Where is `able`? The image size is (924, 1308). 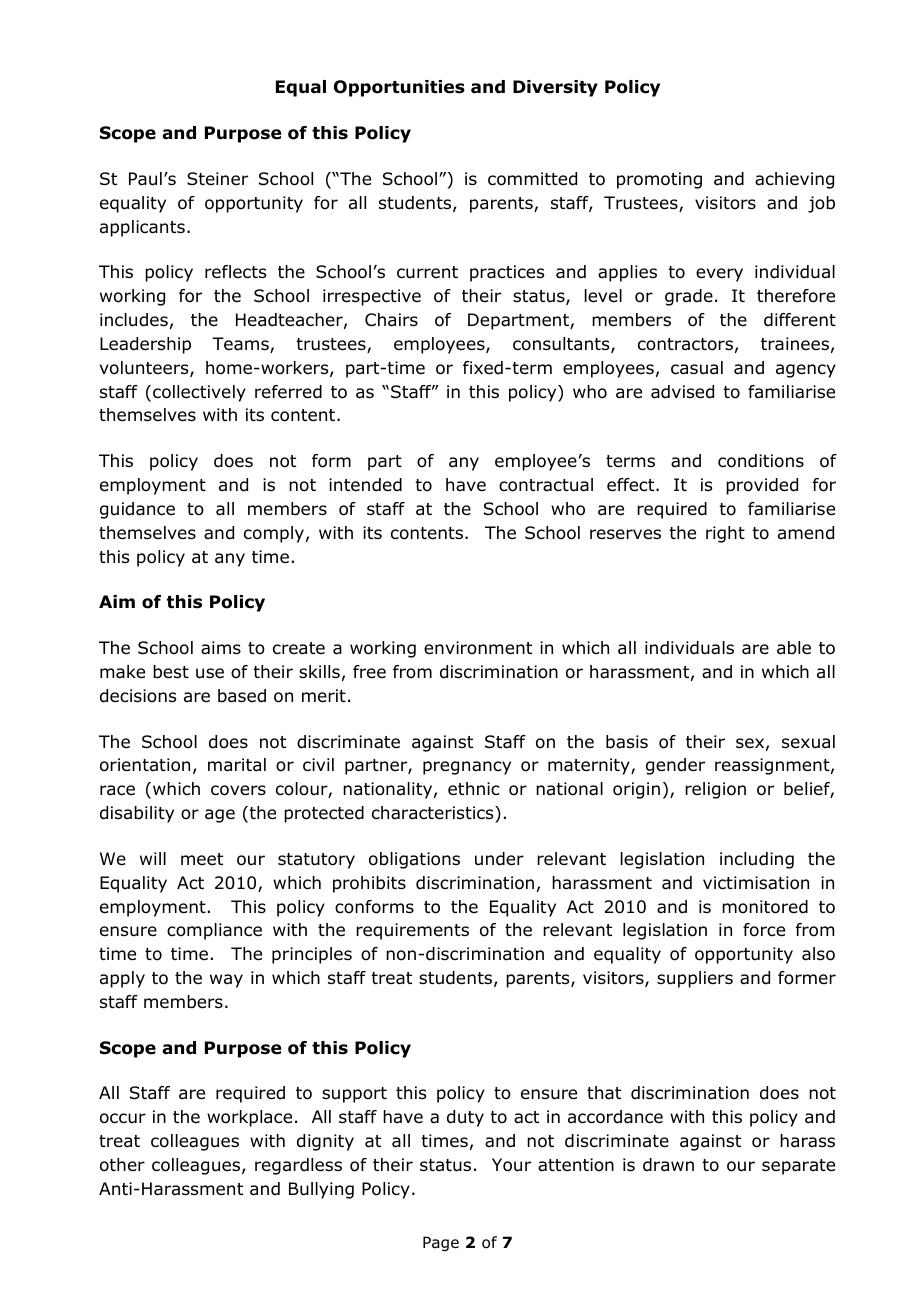 able is located at coordinates (794, 648).
